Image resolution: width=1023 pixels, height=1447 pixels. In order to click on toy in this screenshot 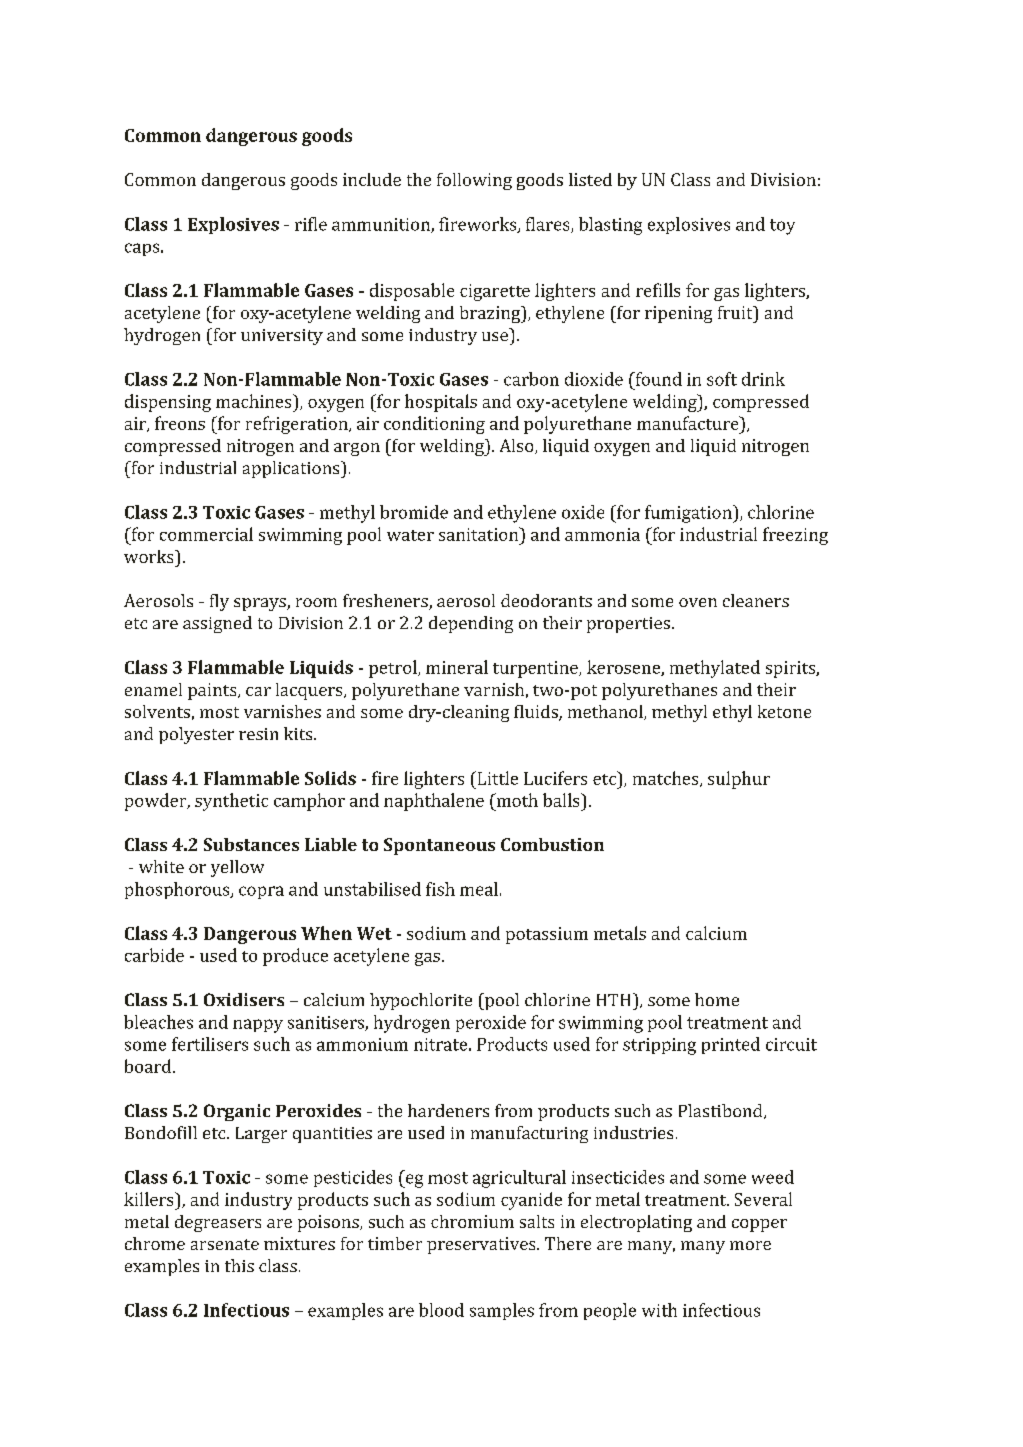, I will do `click(782, 227)`.
